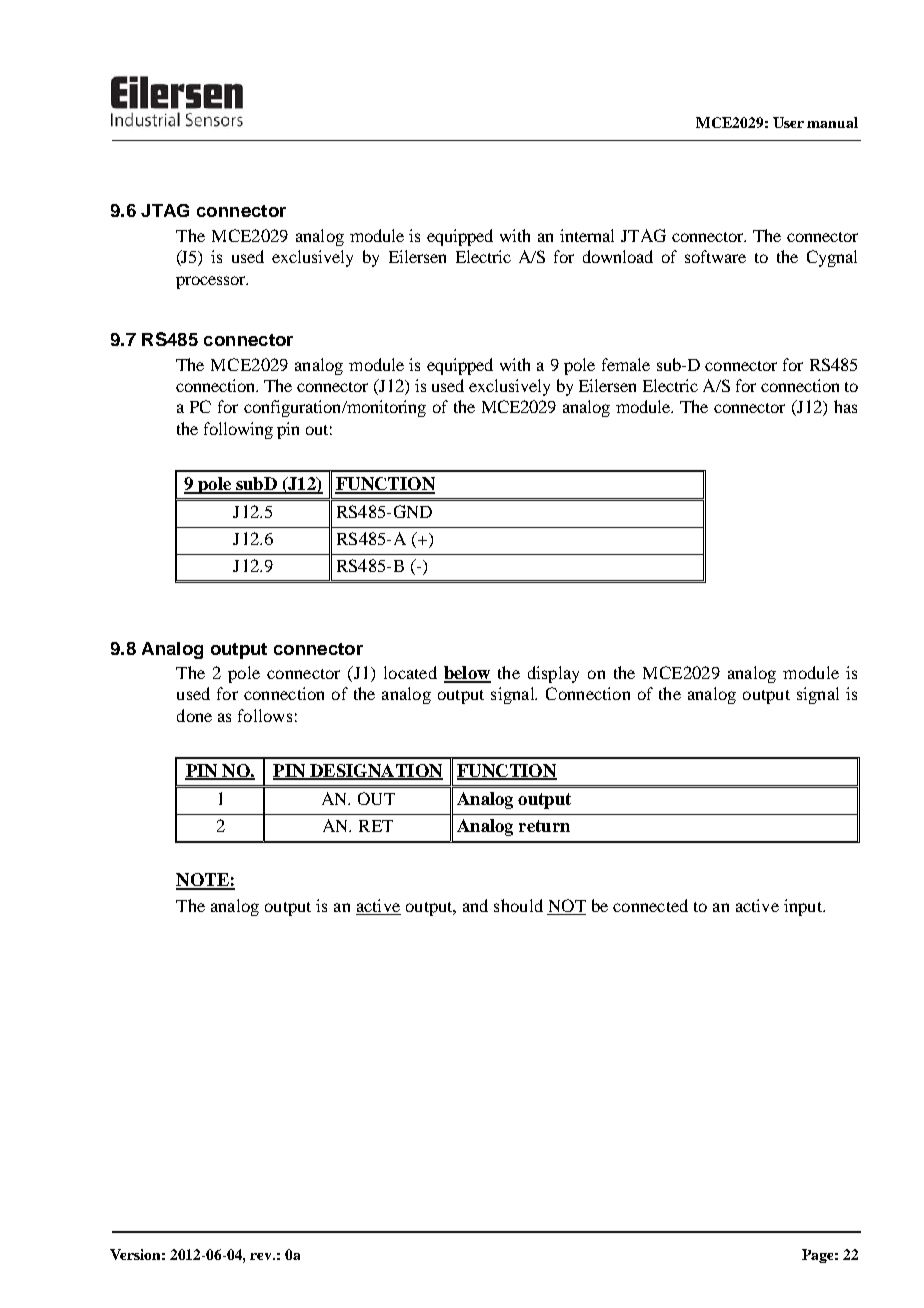 Image resolution: width=924 pixels, height=1308 pixels. I want to click on located, so click(410, 672).
